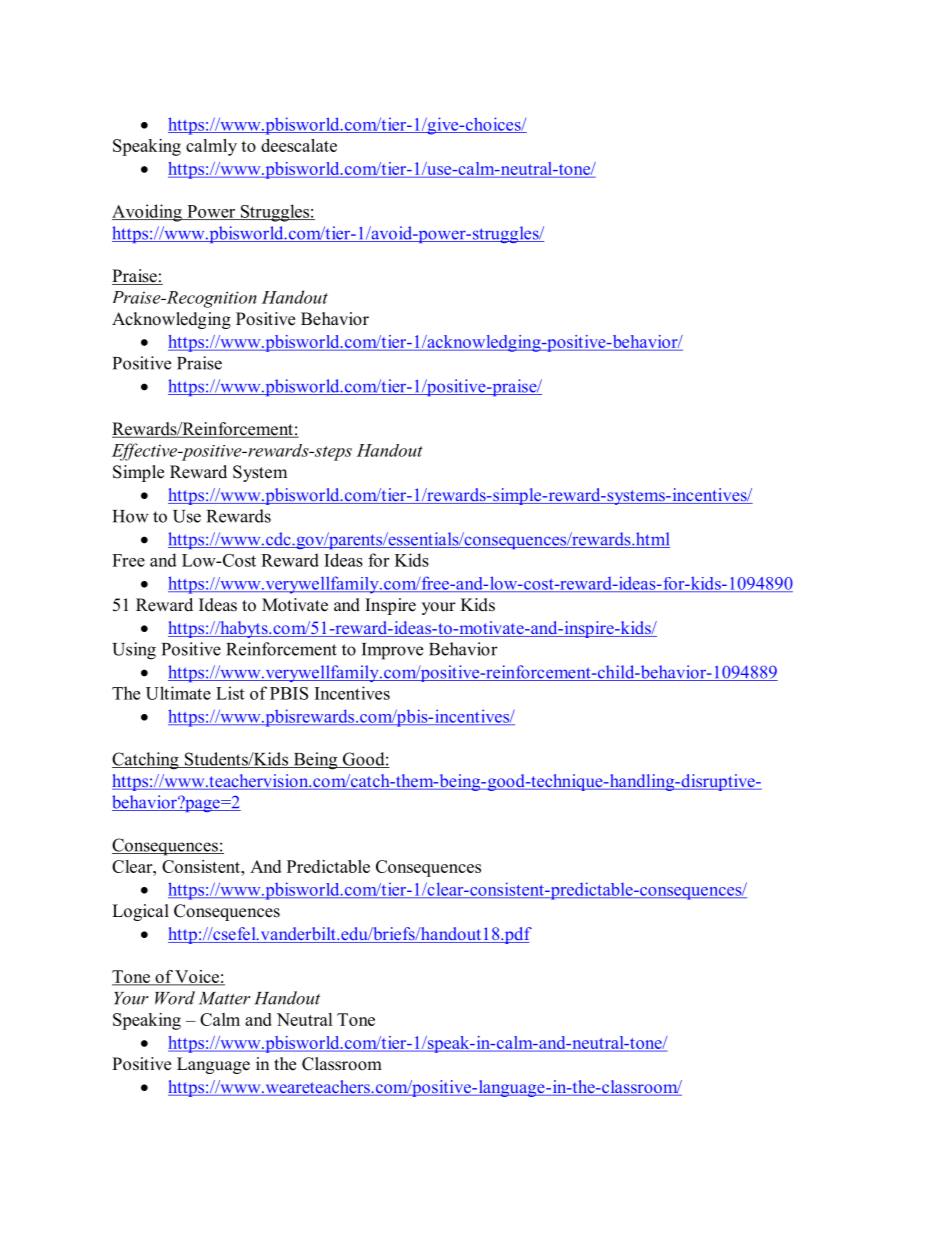  Describe the element at coordinates (131, 516) in the image. I see `How` at that location.
